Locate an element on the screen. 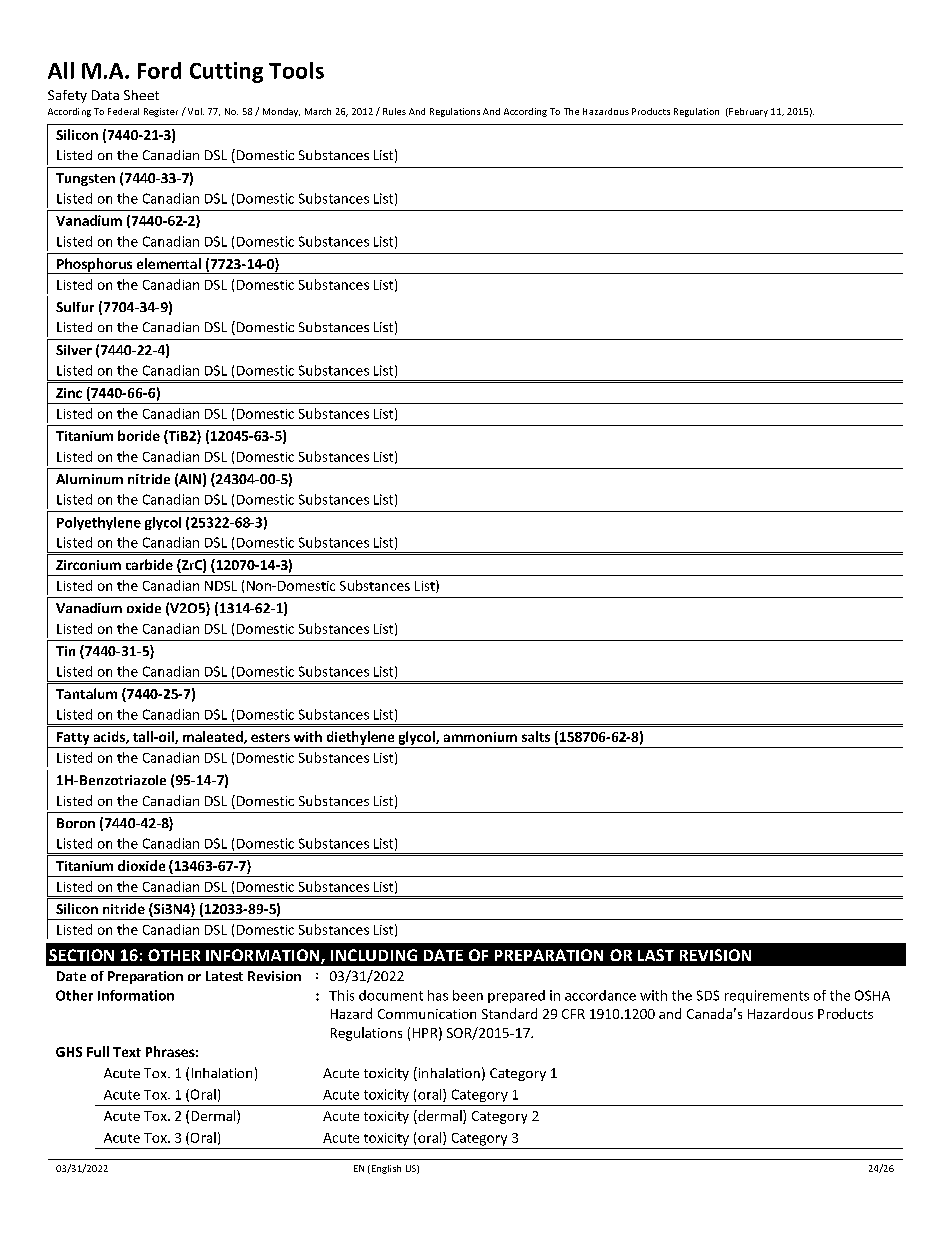  elemental is located at coordinates (169, 263).
